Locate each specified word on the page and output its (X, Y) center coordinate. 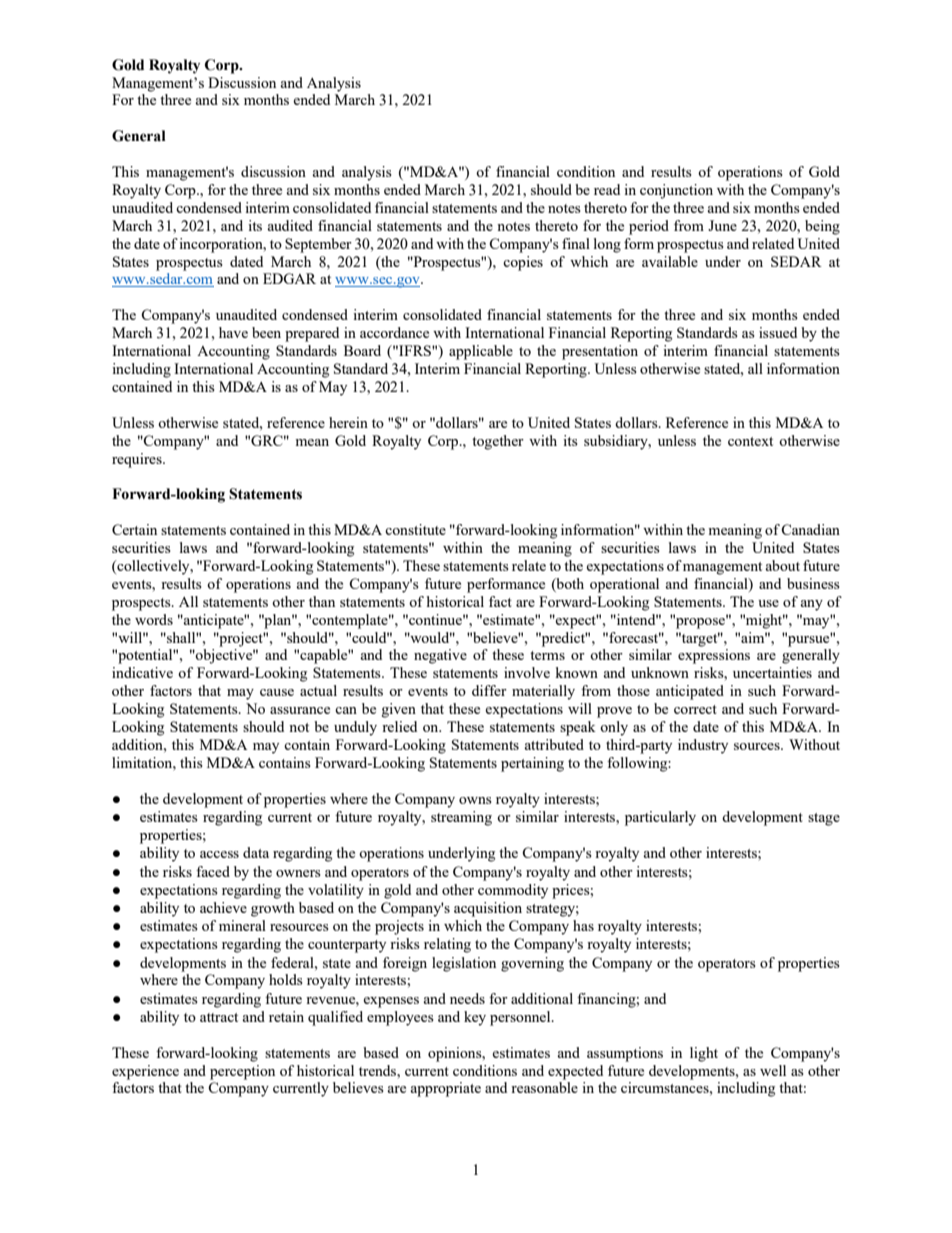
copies (523, 263)
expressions (714, 656)
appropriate (446, 1089)
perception (242, 1072)
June (722, 225)
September (318, 245)
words (154, 619)
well (773, 1070)
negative (440, 656)
